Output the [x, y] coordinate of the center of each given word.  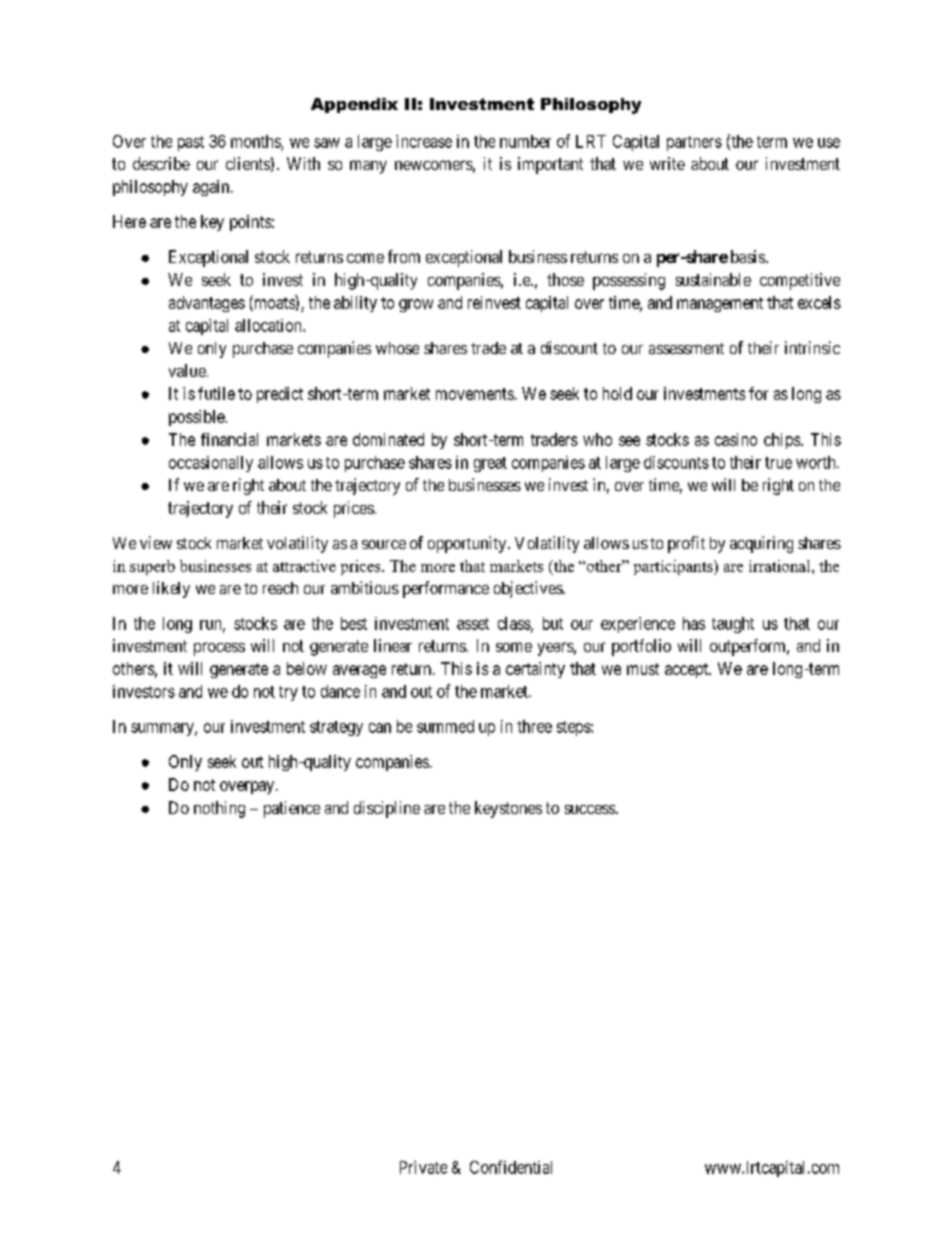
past [191, 143]
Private [423, 1167]
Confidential [511, 1167]
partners [694, 143]
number [525, 141]
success [590, 809]
